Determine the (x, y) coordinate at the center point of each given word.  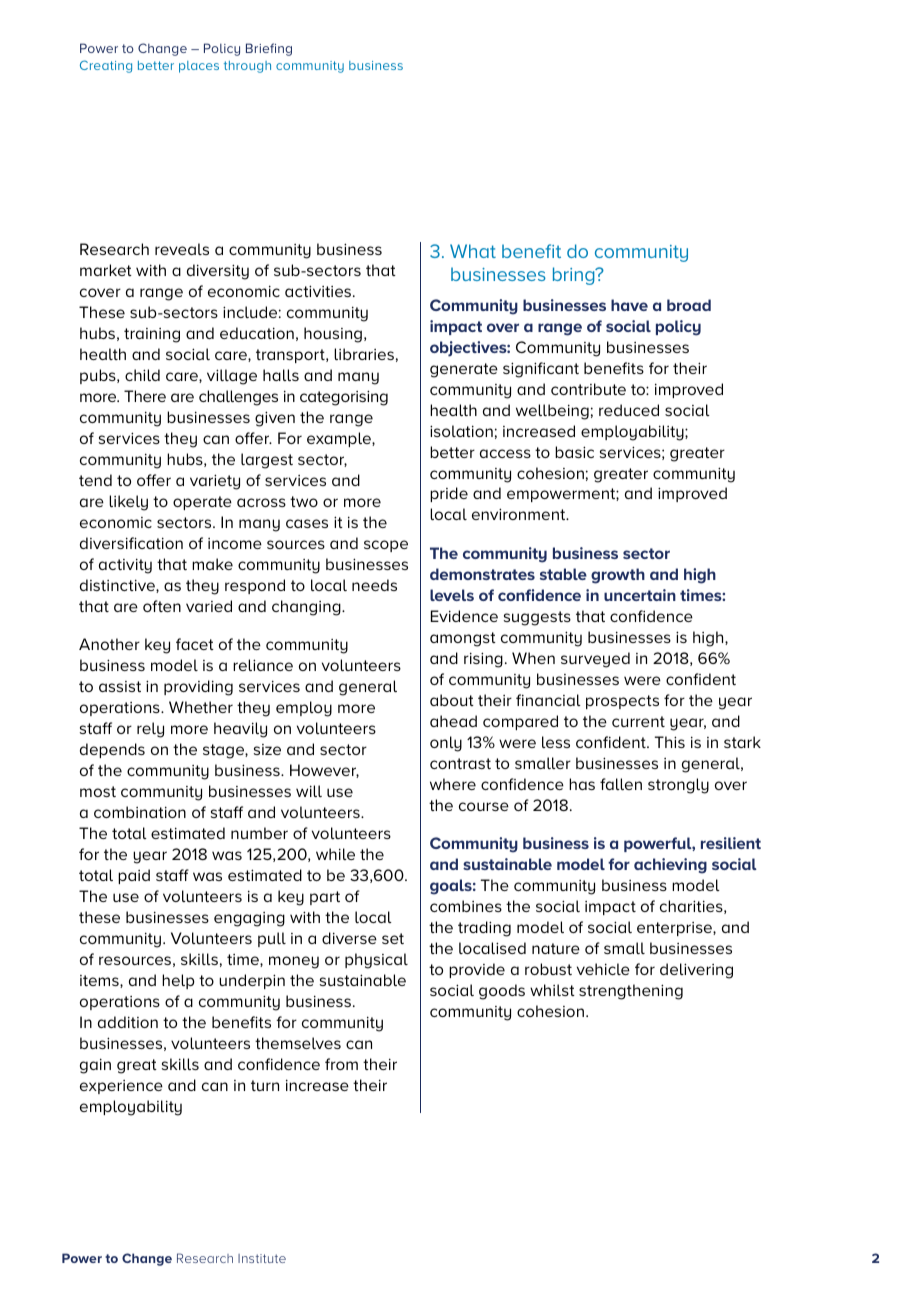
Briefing (269, 49)
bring (575, 276)
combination (140, 812)
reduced (629, 410)
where (453, 784)
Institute (262, 1258)
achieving (670, 866)
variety (215, 482)
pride (449, 494)
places (199, 67)
